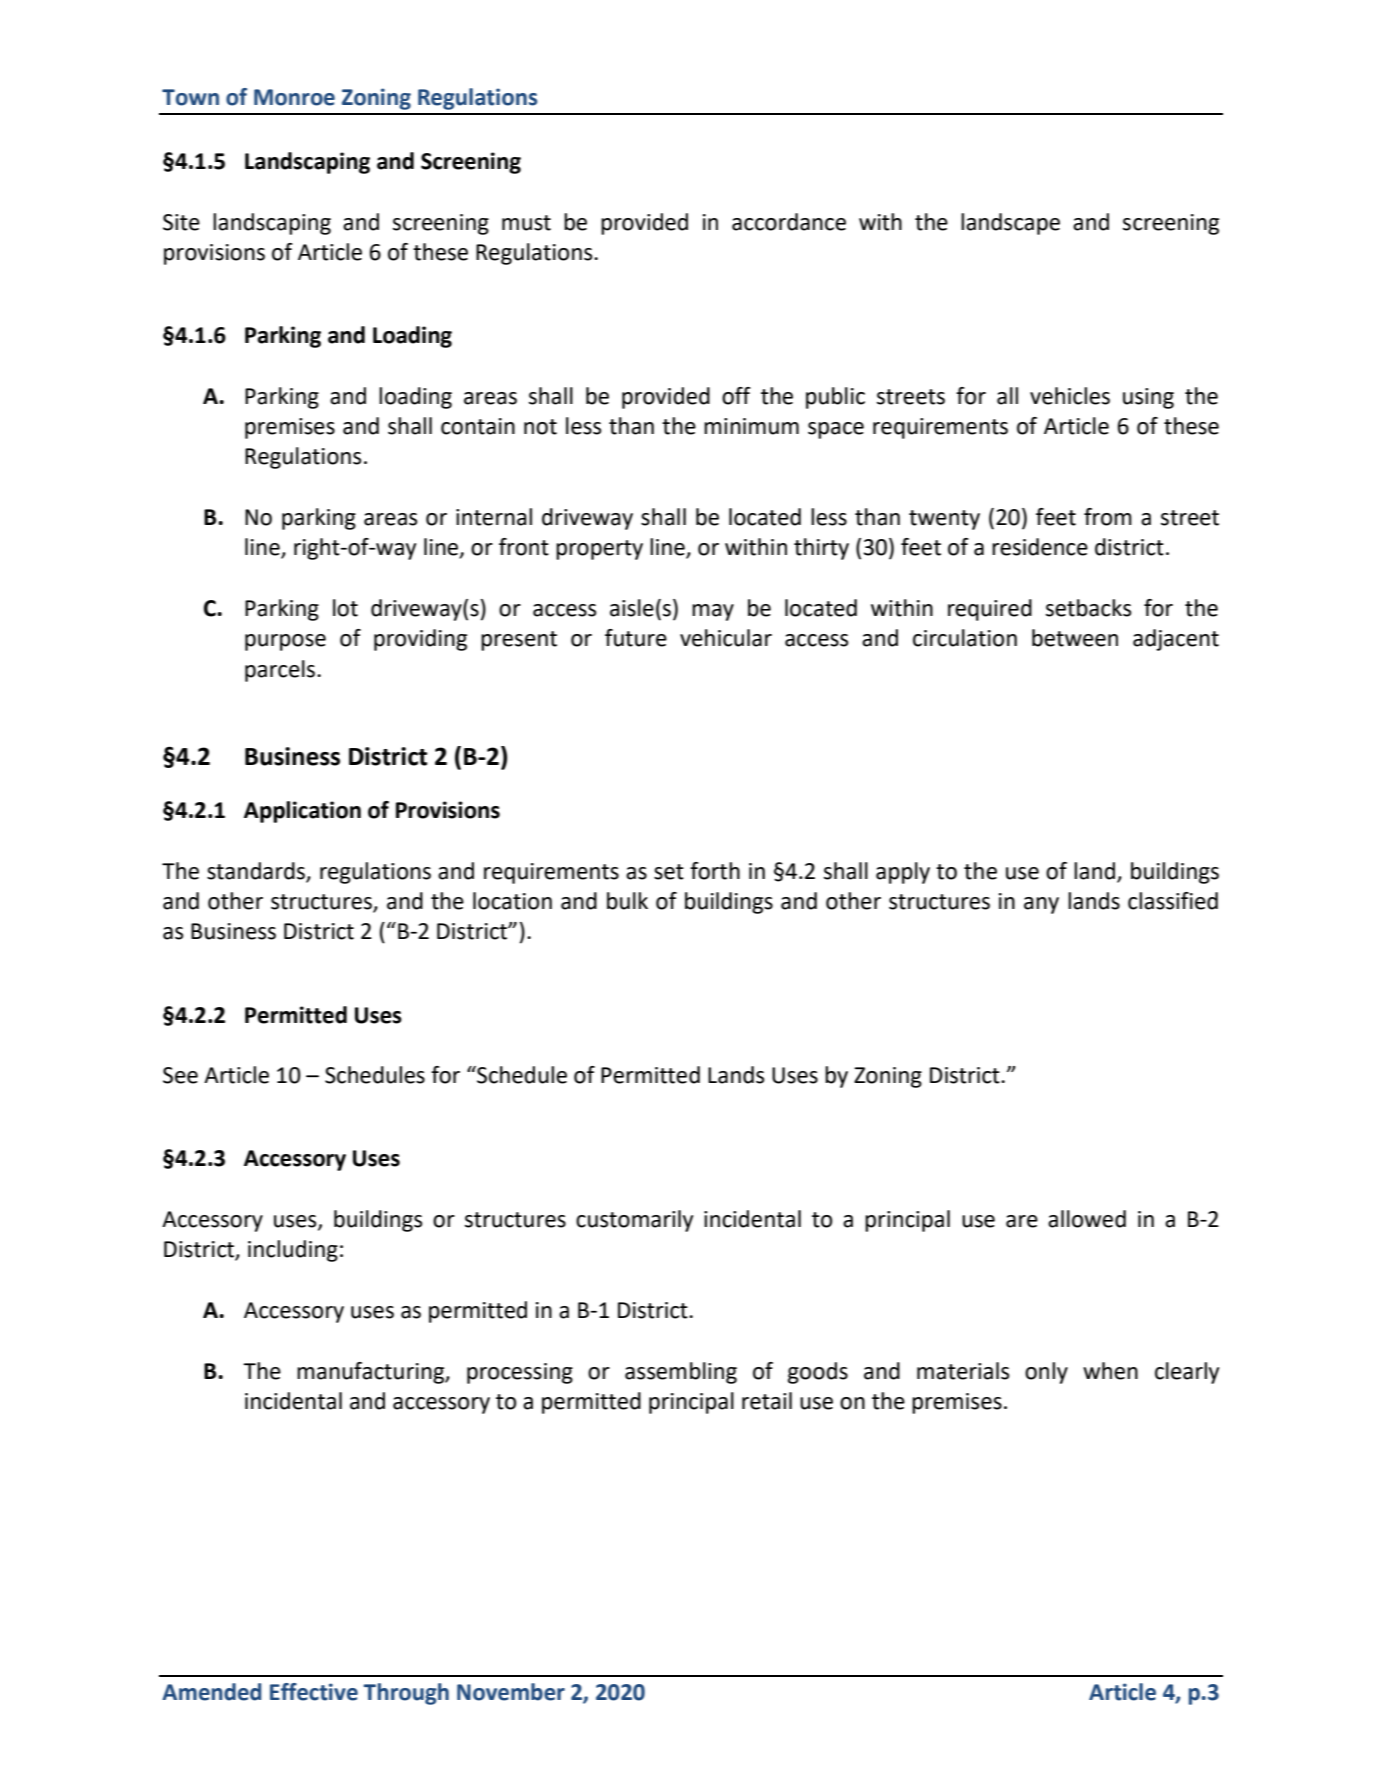 This screenshot has width=1382, height=1788. I want to click on Monroe, so click(294, 97).
